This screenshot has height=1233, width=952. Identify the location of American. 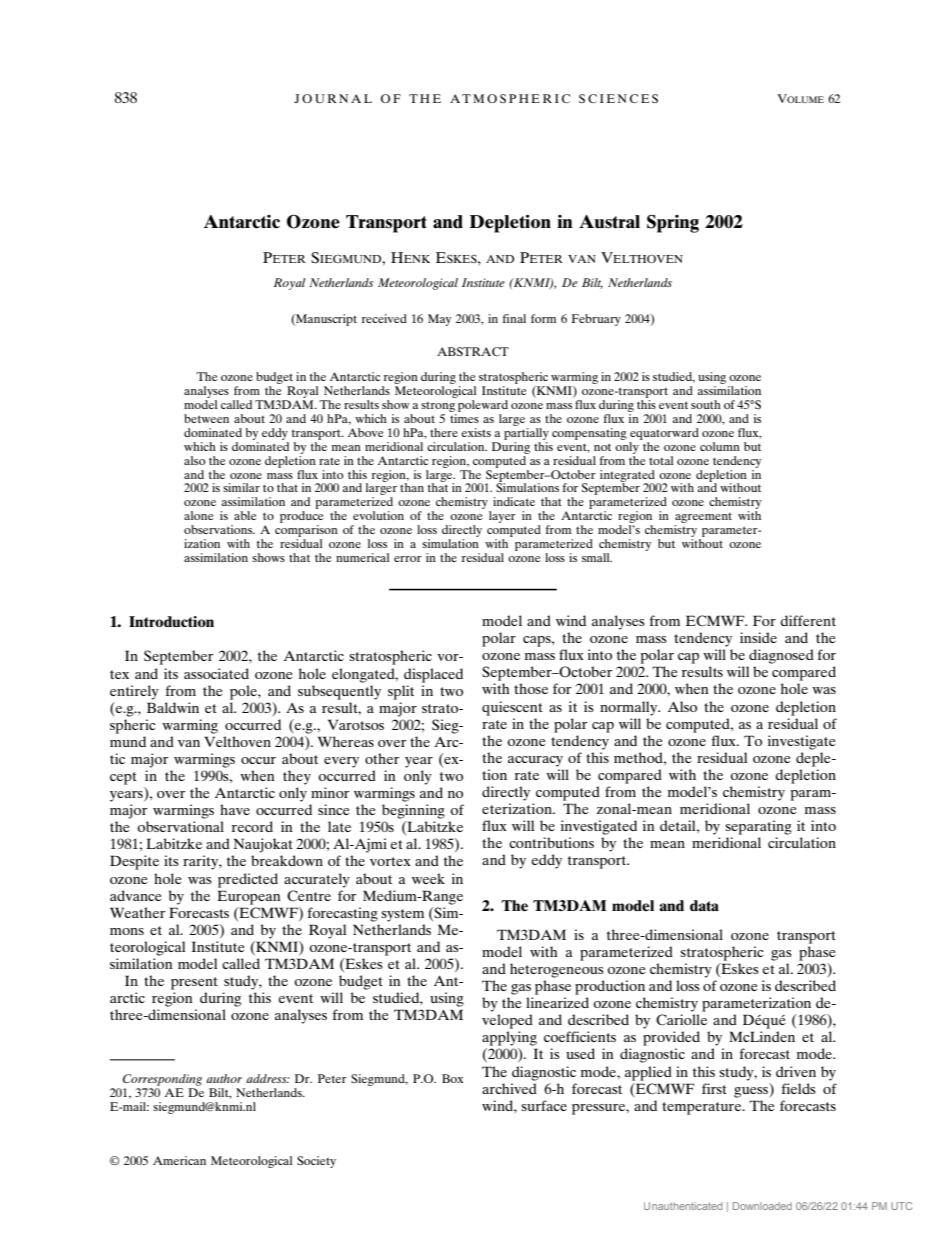
(179, 1160).
